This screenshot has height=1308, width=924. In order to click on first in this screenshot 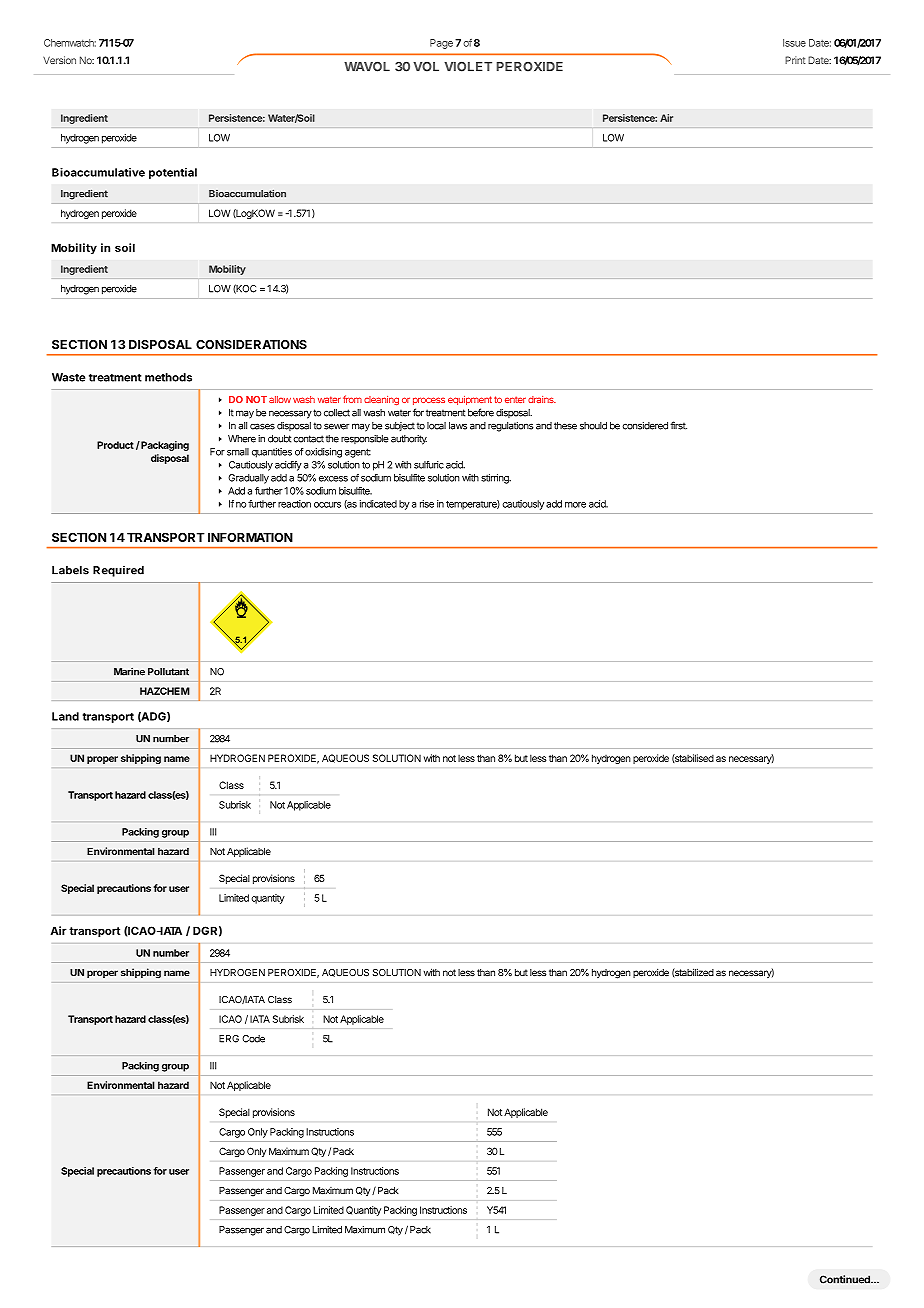, I will do `click(678, 425)`.
